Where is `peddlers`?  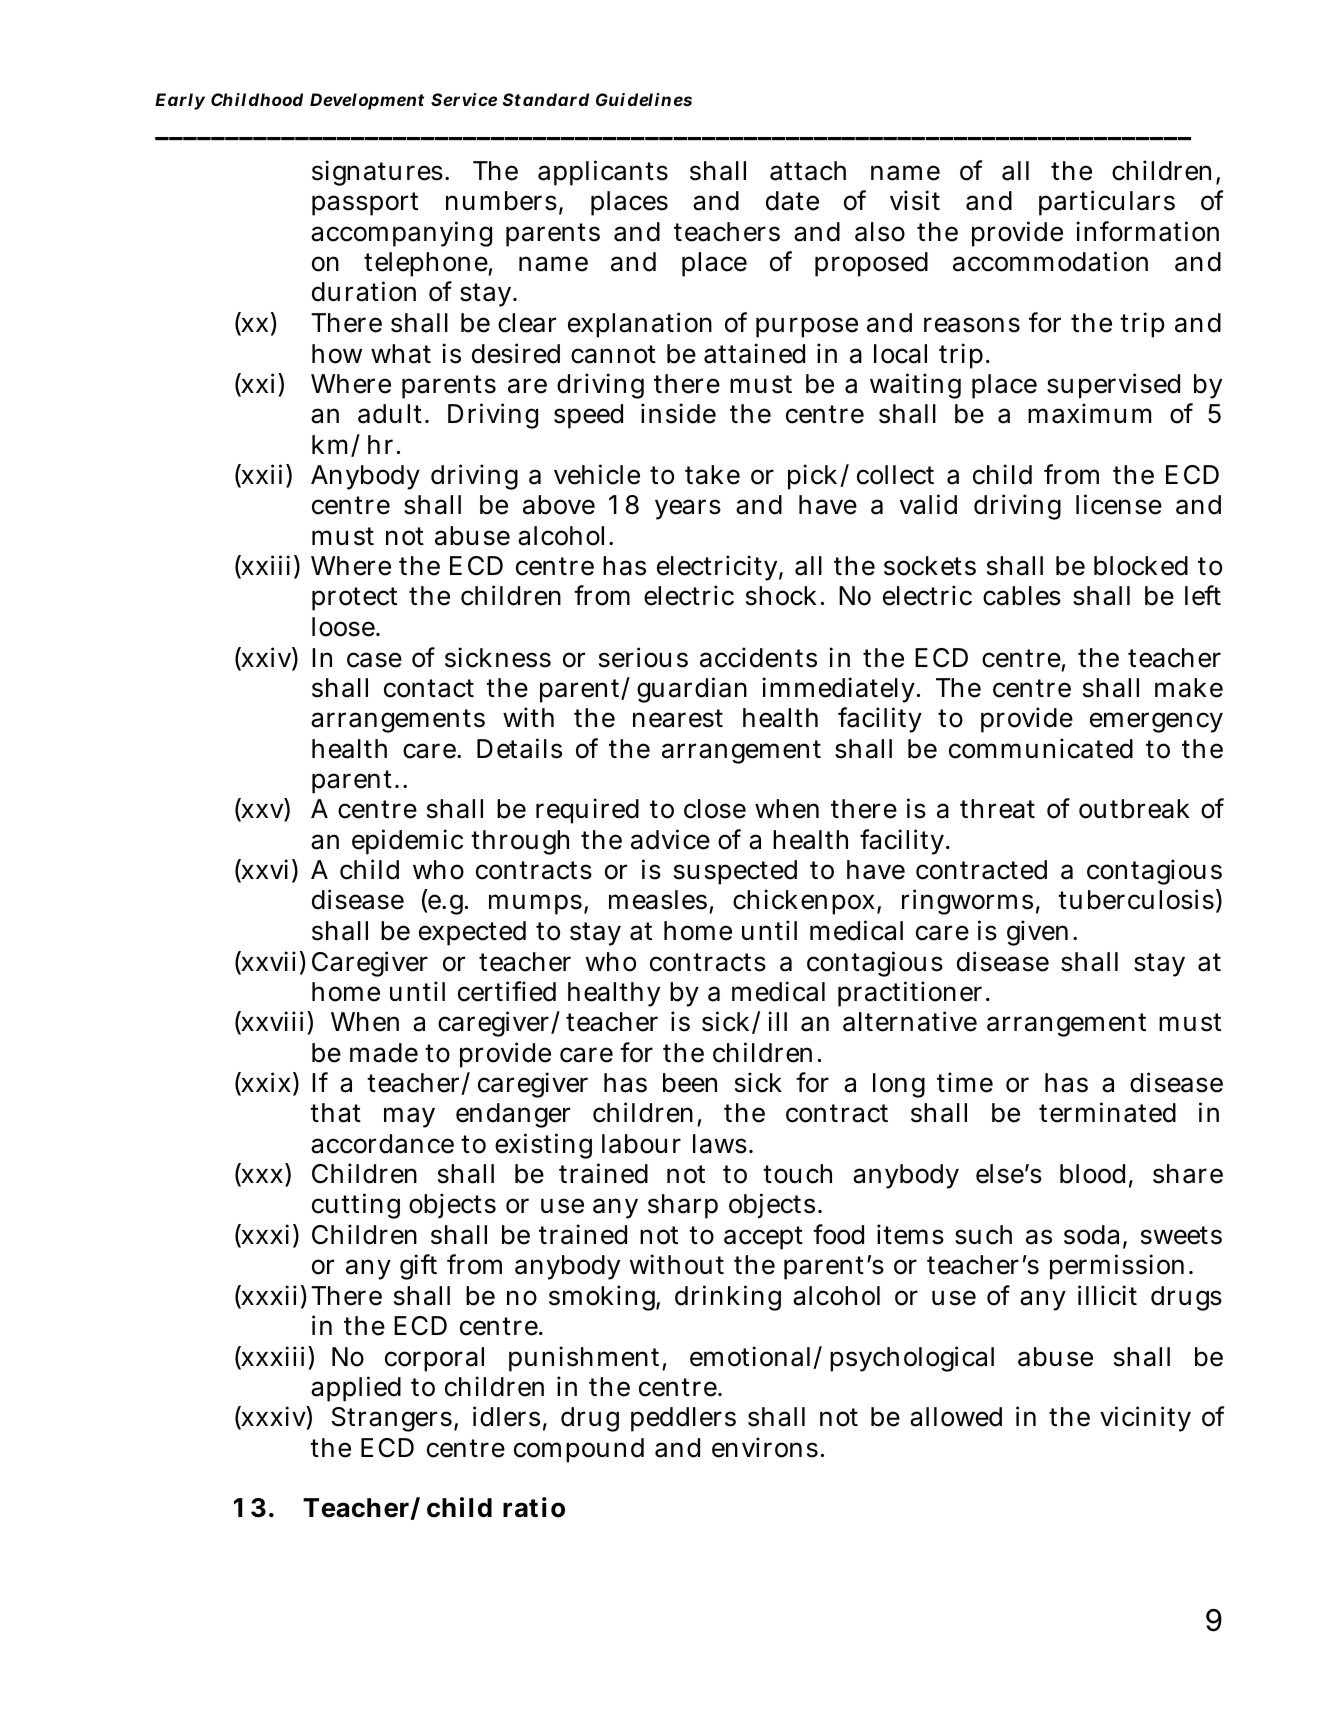 peddlers is located at coordinates (683, 1419).
